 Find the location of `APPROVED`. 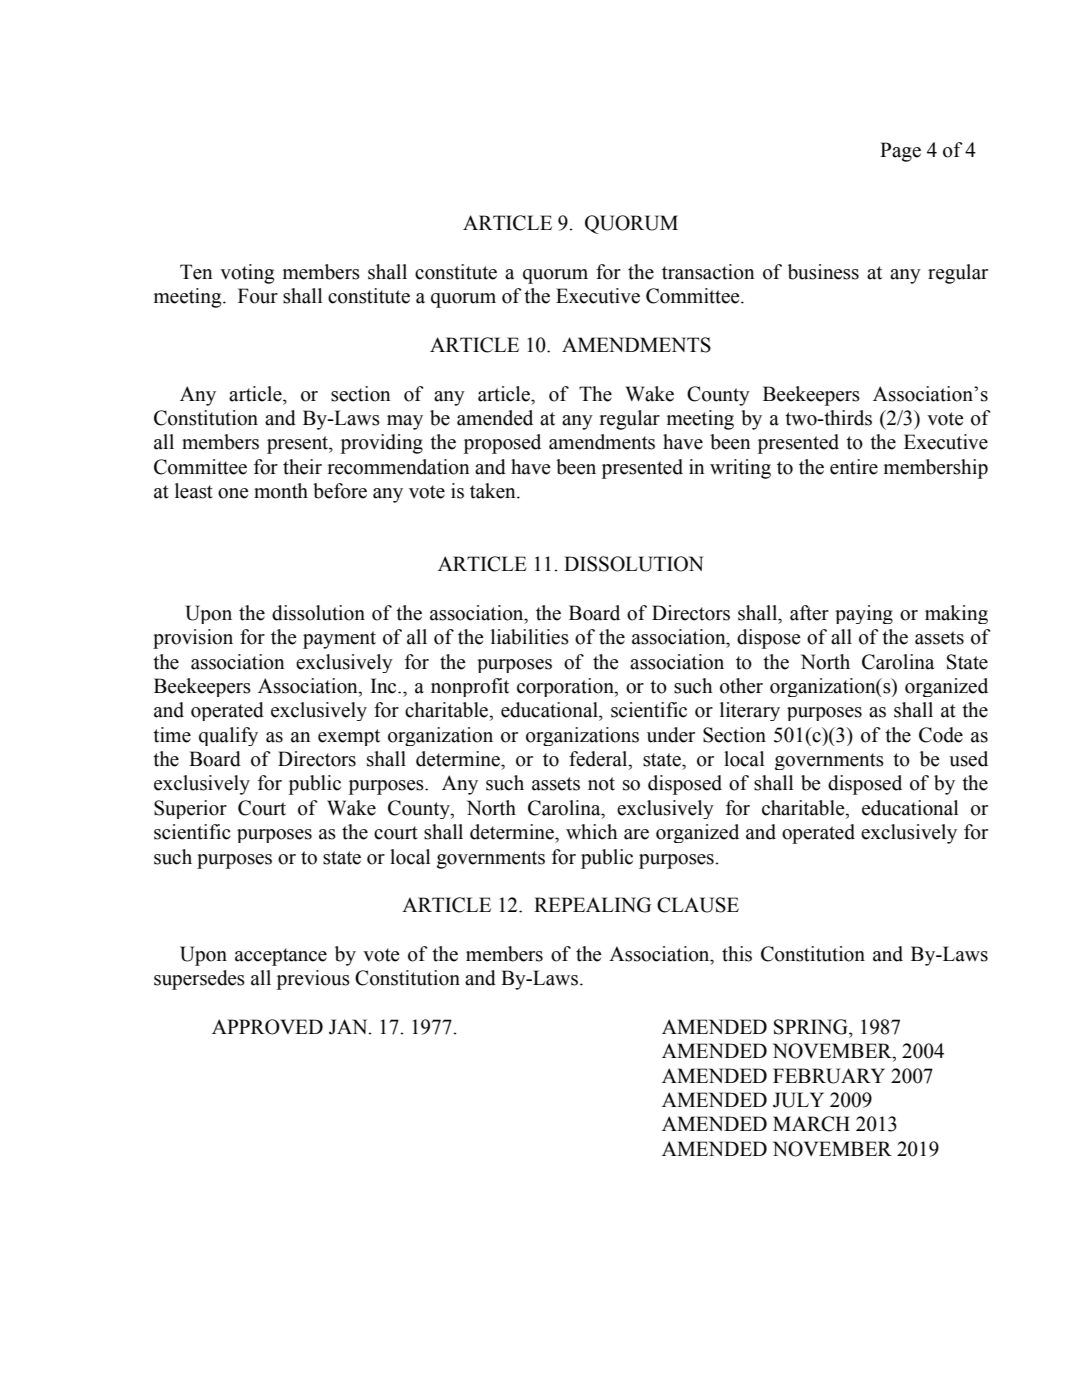

APPROVED is located at coordinates (267, 1027).
